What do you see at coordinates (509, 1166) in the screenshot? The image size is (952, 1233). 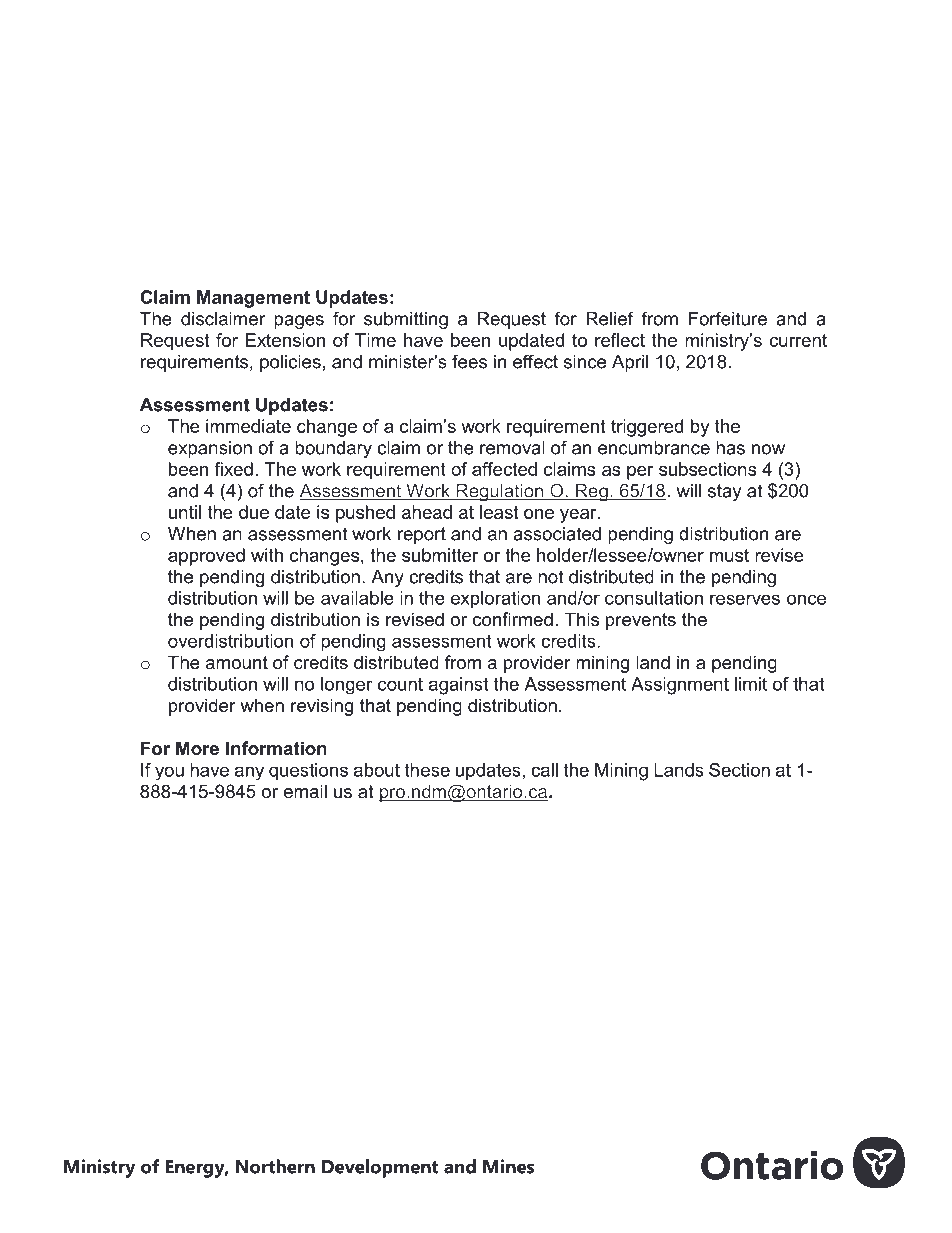 I see `Mines` at bounding box center [509, 1166].
